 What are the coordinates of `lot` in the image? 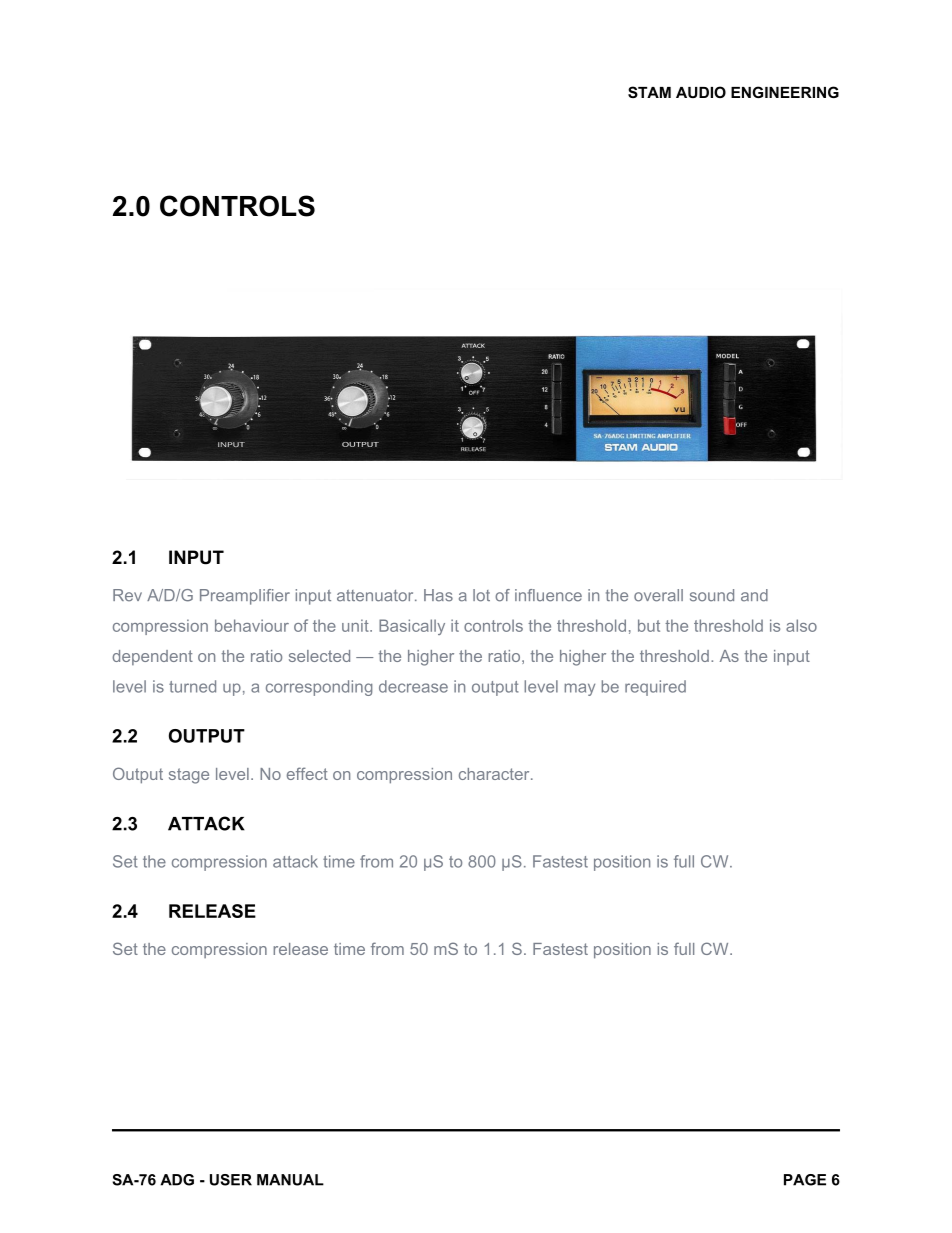 It's located at (481, 595).
